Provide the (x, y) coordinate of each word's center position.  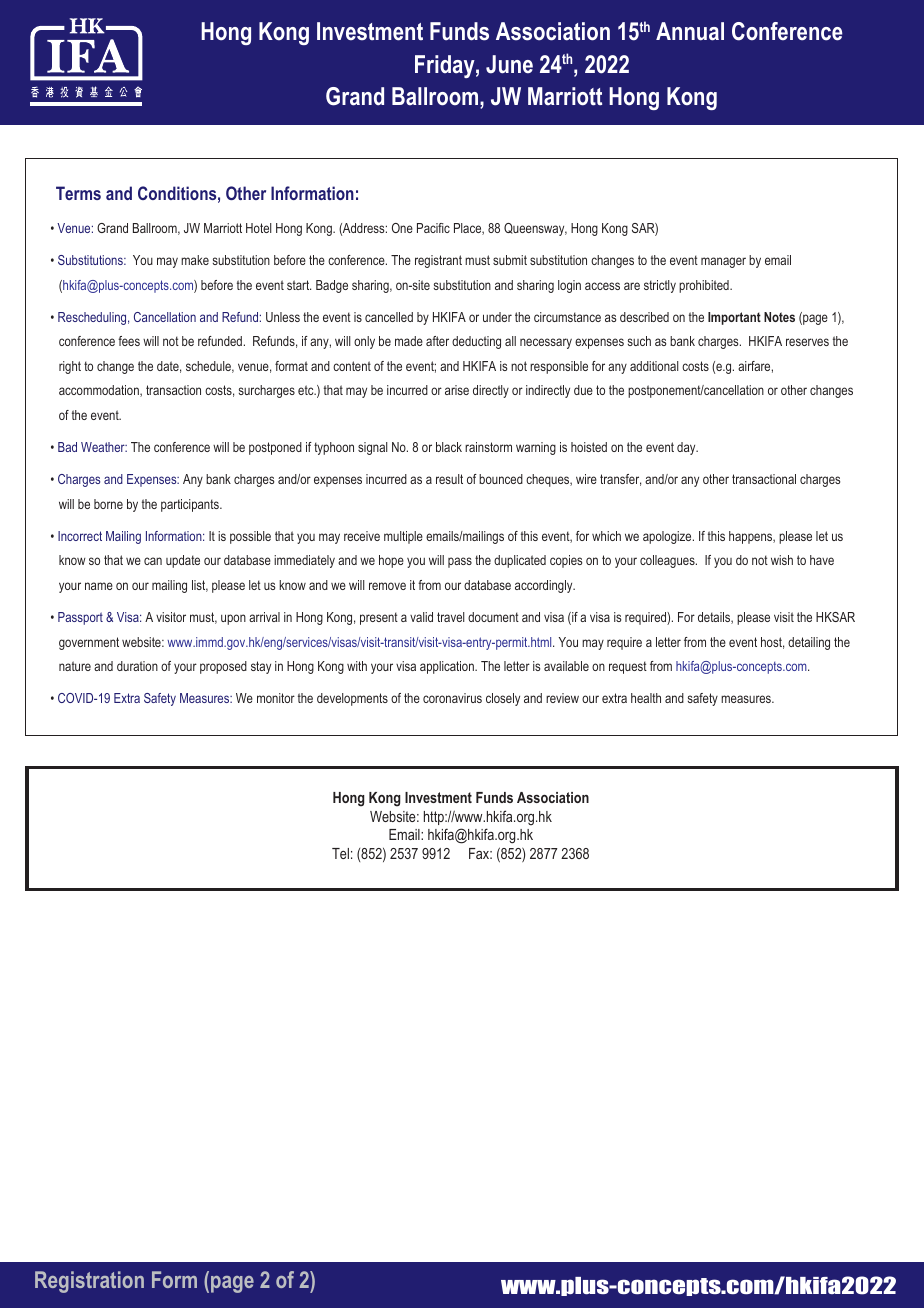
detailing (809, 643)
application (448, 667)
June (509, 64)
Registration (89, 1282)
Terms (78, 193)
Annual (690, 31)
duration (137, 666)
